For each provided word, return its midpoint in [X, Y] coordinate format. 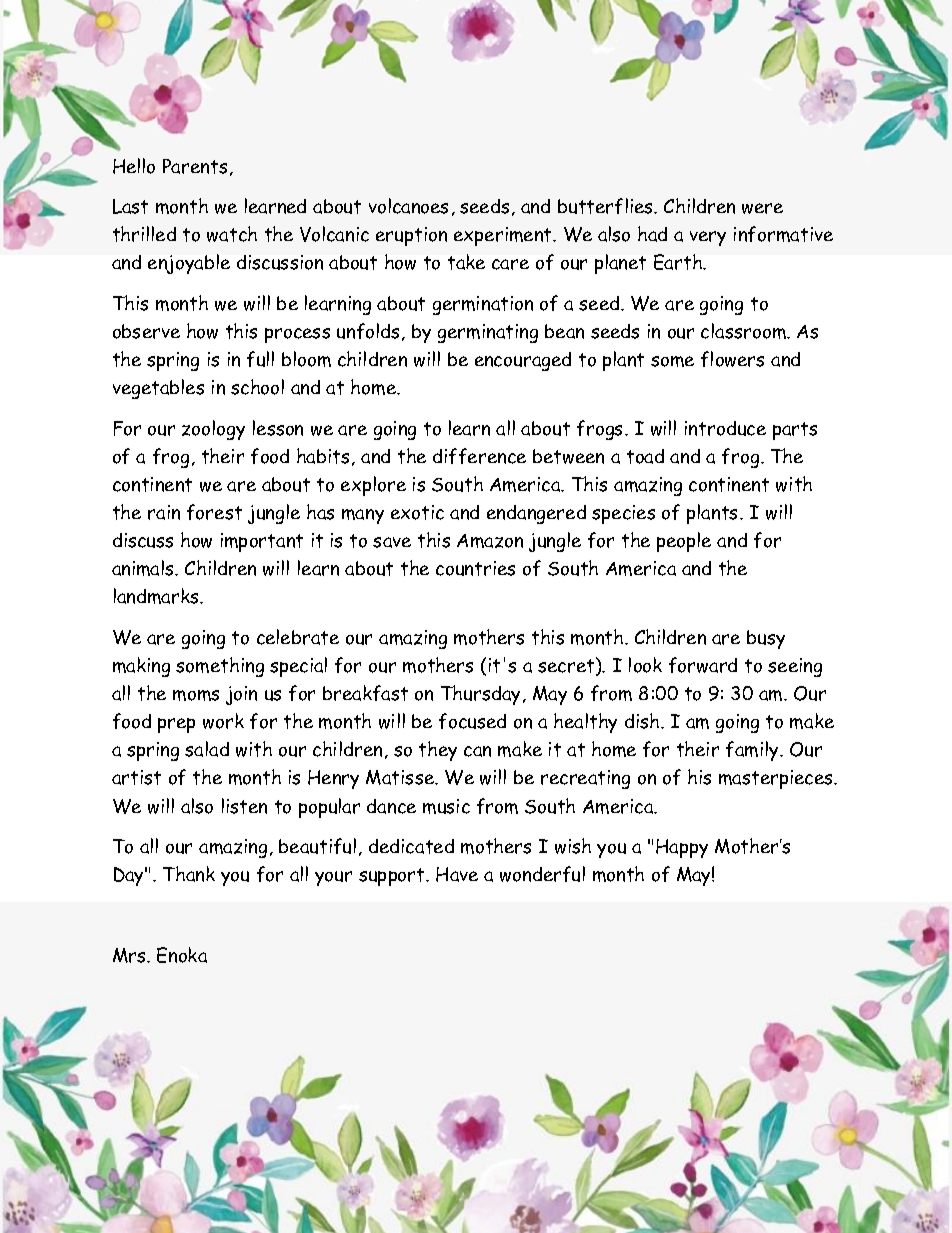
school [257, 387]
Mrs [130, 955]
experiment [504, 236]
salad [207, 749]
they [438, 751]
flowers [732, 359]
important [262, 542]
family [753, 751]
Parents [195, 166]
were [762, 208]
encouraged [523, 361]
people [684, 542]
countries [475, 568]
